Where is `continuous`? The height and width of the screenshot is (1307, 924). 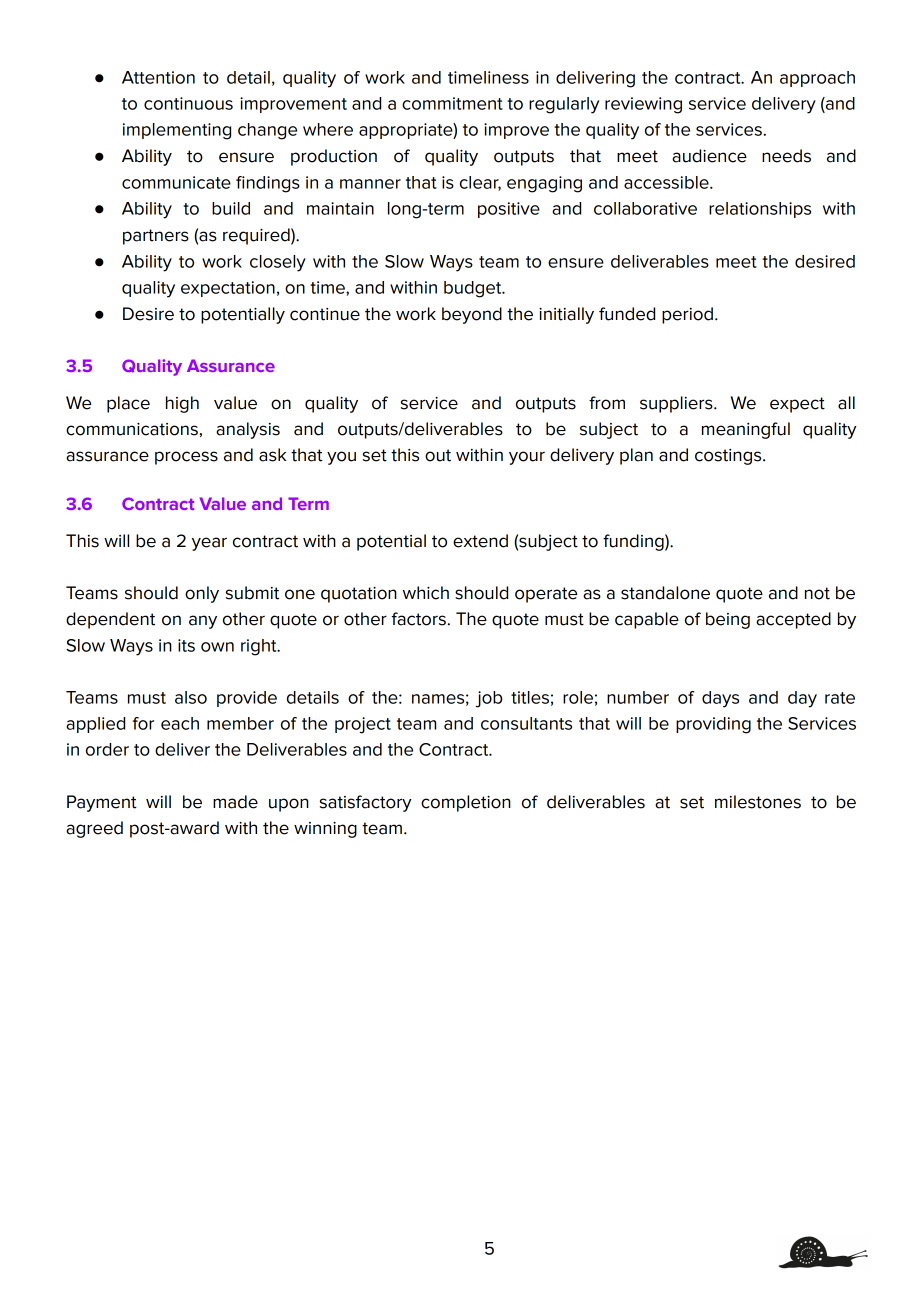
continuous is located at coordinates (188, 103).
